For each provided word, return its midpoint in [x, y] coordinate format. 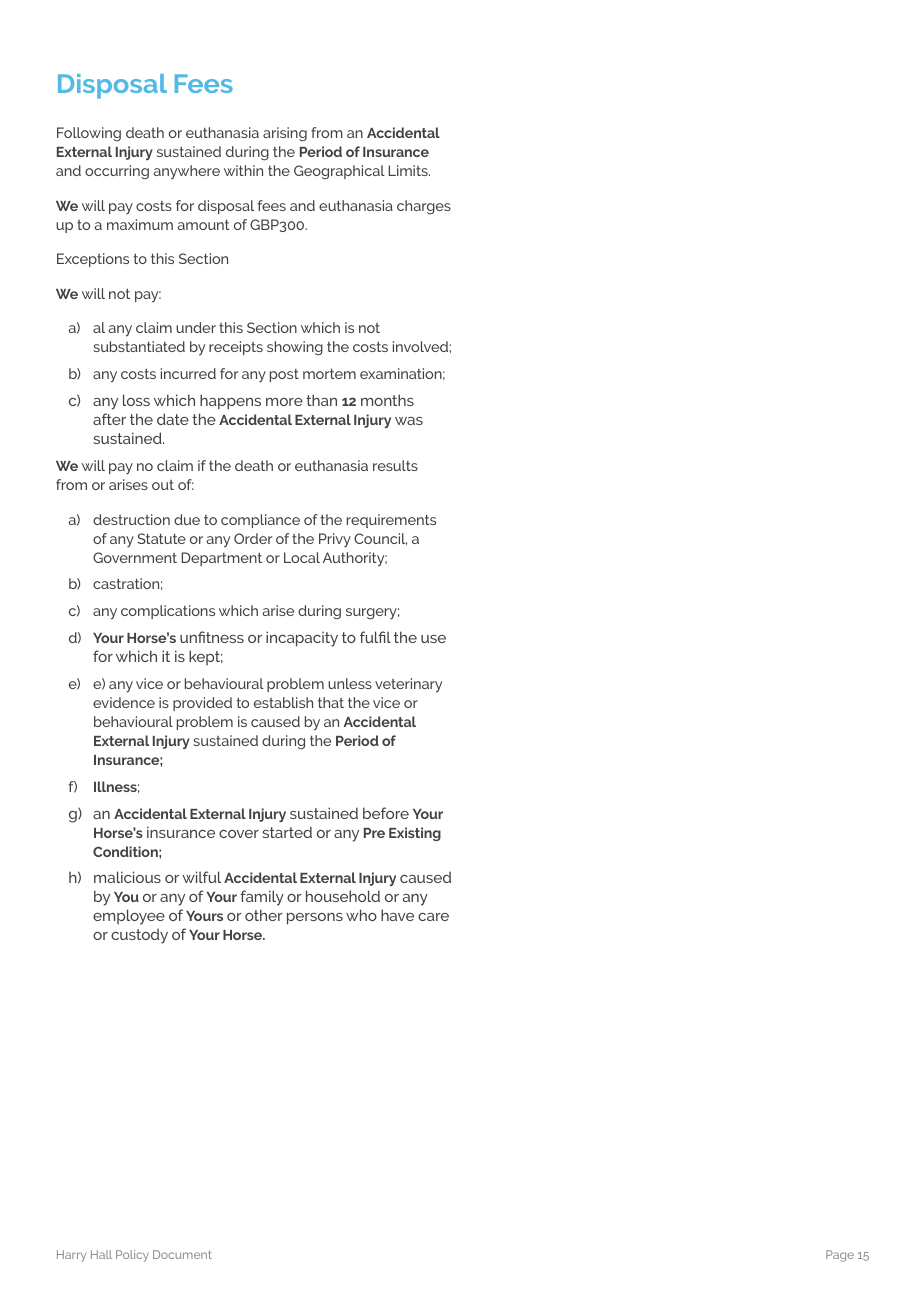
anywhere [187, 172]
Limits [409, 170]
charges [424, 207]
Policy [132, 1256]
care [433, 917]
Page [840, 1256]
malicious [127, 877]
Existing [415, 834]
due [187, 519]
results [395, 465]
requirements [391, 521]
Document [182, 1254]
